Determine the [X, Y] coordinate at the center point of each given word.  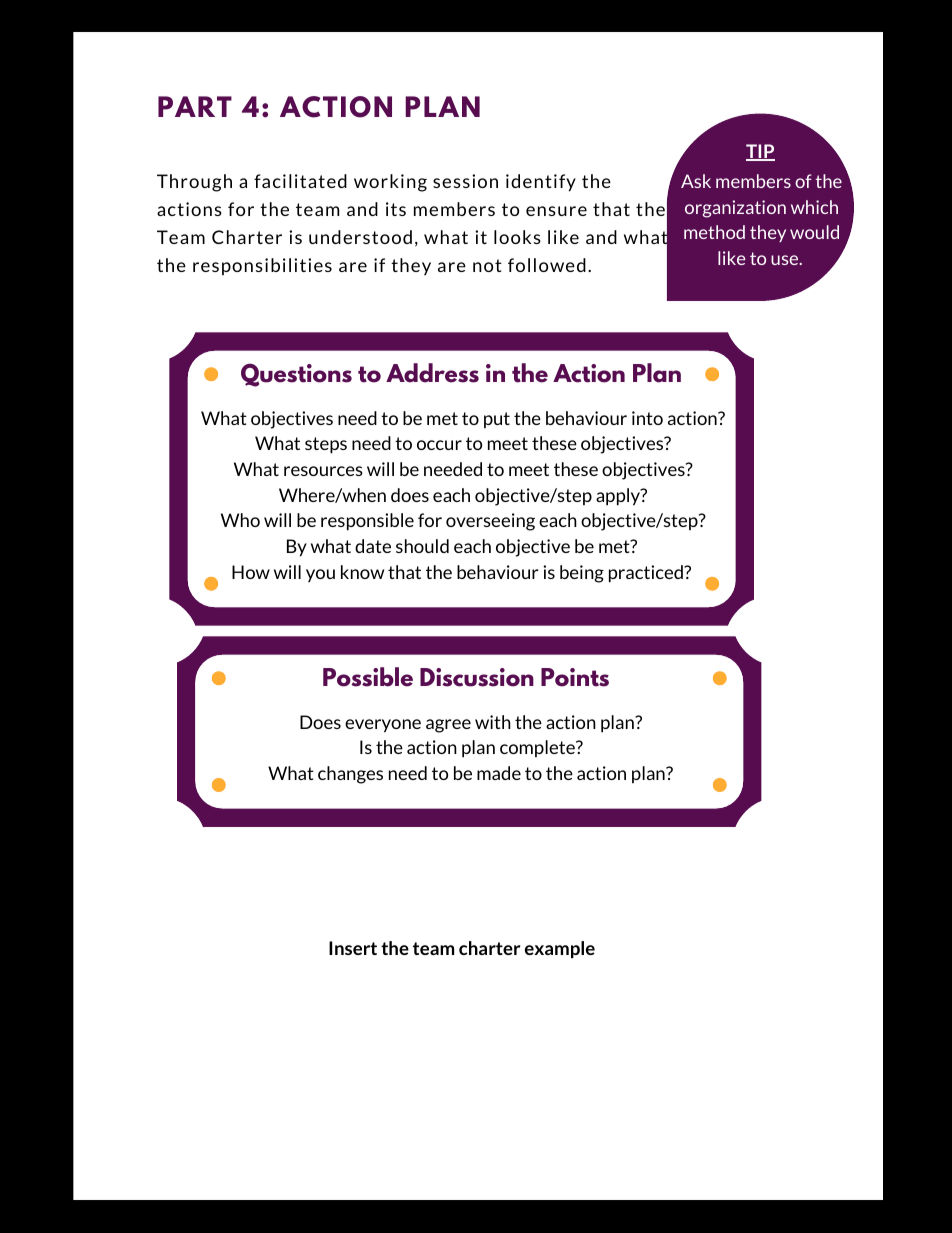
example [560, 949]
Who [240, 520]
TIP [760, 152]
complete [538, 748]
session [465, 181]
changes [350, 775]
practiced [647, 574]
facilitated [300, 181]
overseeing [490, 522]
